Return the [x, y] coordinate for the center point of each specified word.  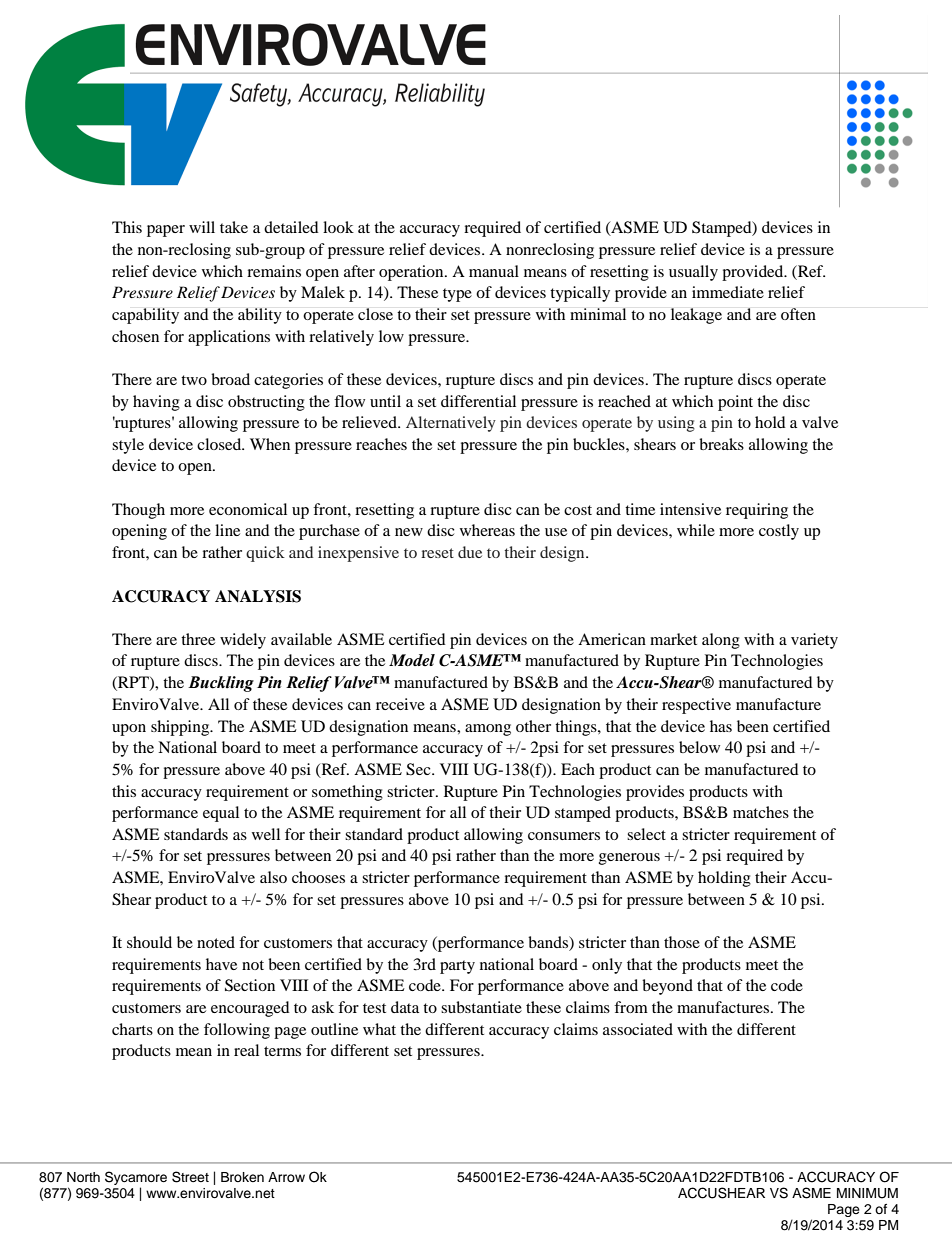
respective [696, 706]
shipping [181, 728]
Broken [242, 1177]
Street [190, 1177]
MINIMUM [867, 1193]
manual [494, 271]
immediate [728, 292]
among [488, 730]
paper [166, 231]
